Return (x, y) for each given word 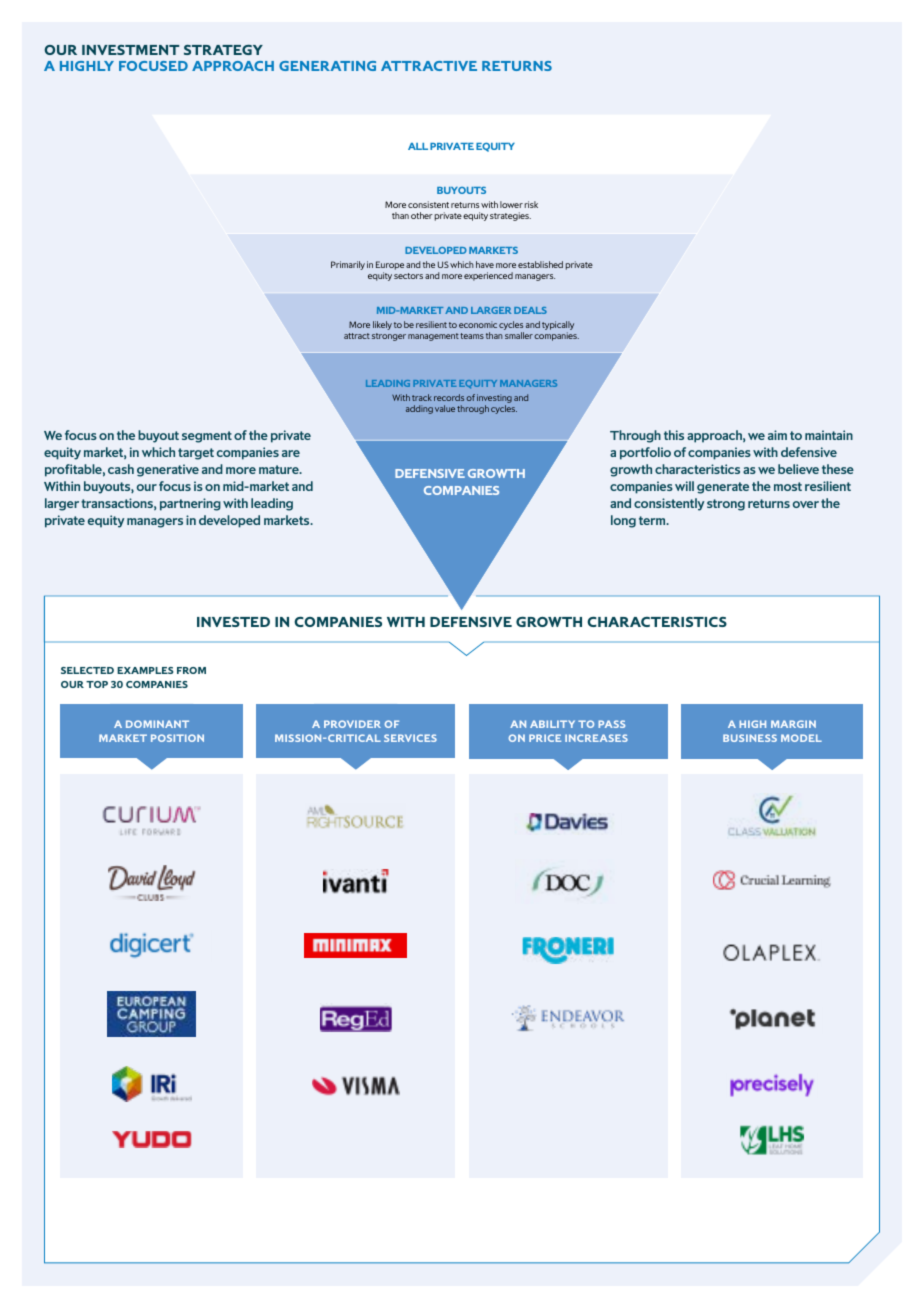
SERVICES (410, 738)
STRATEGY (223, 50)
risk (531, 204)
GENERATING (327, 66)
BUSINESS (750, 738)
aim (777, 435)
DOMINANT (157, 724)
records (449, 397)
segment (207, 437)
